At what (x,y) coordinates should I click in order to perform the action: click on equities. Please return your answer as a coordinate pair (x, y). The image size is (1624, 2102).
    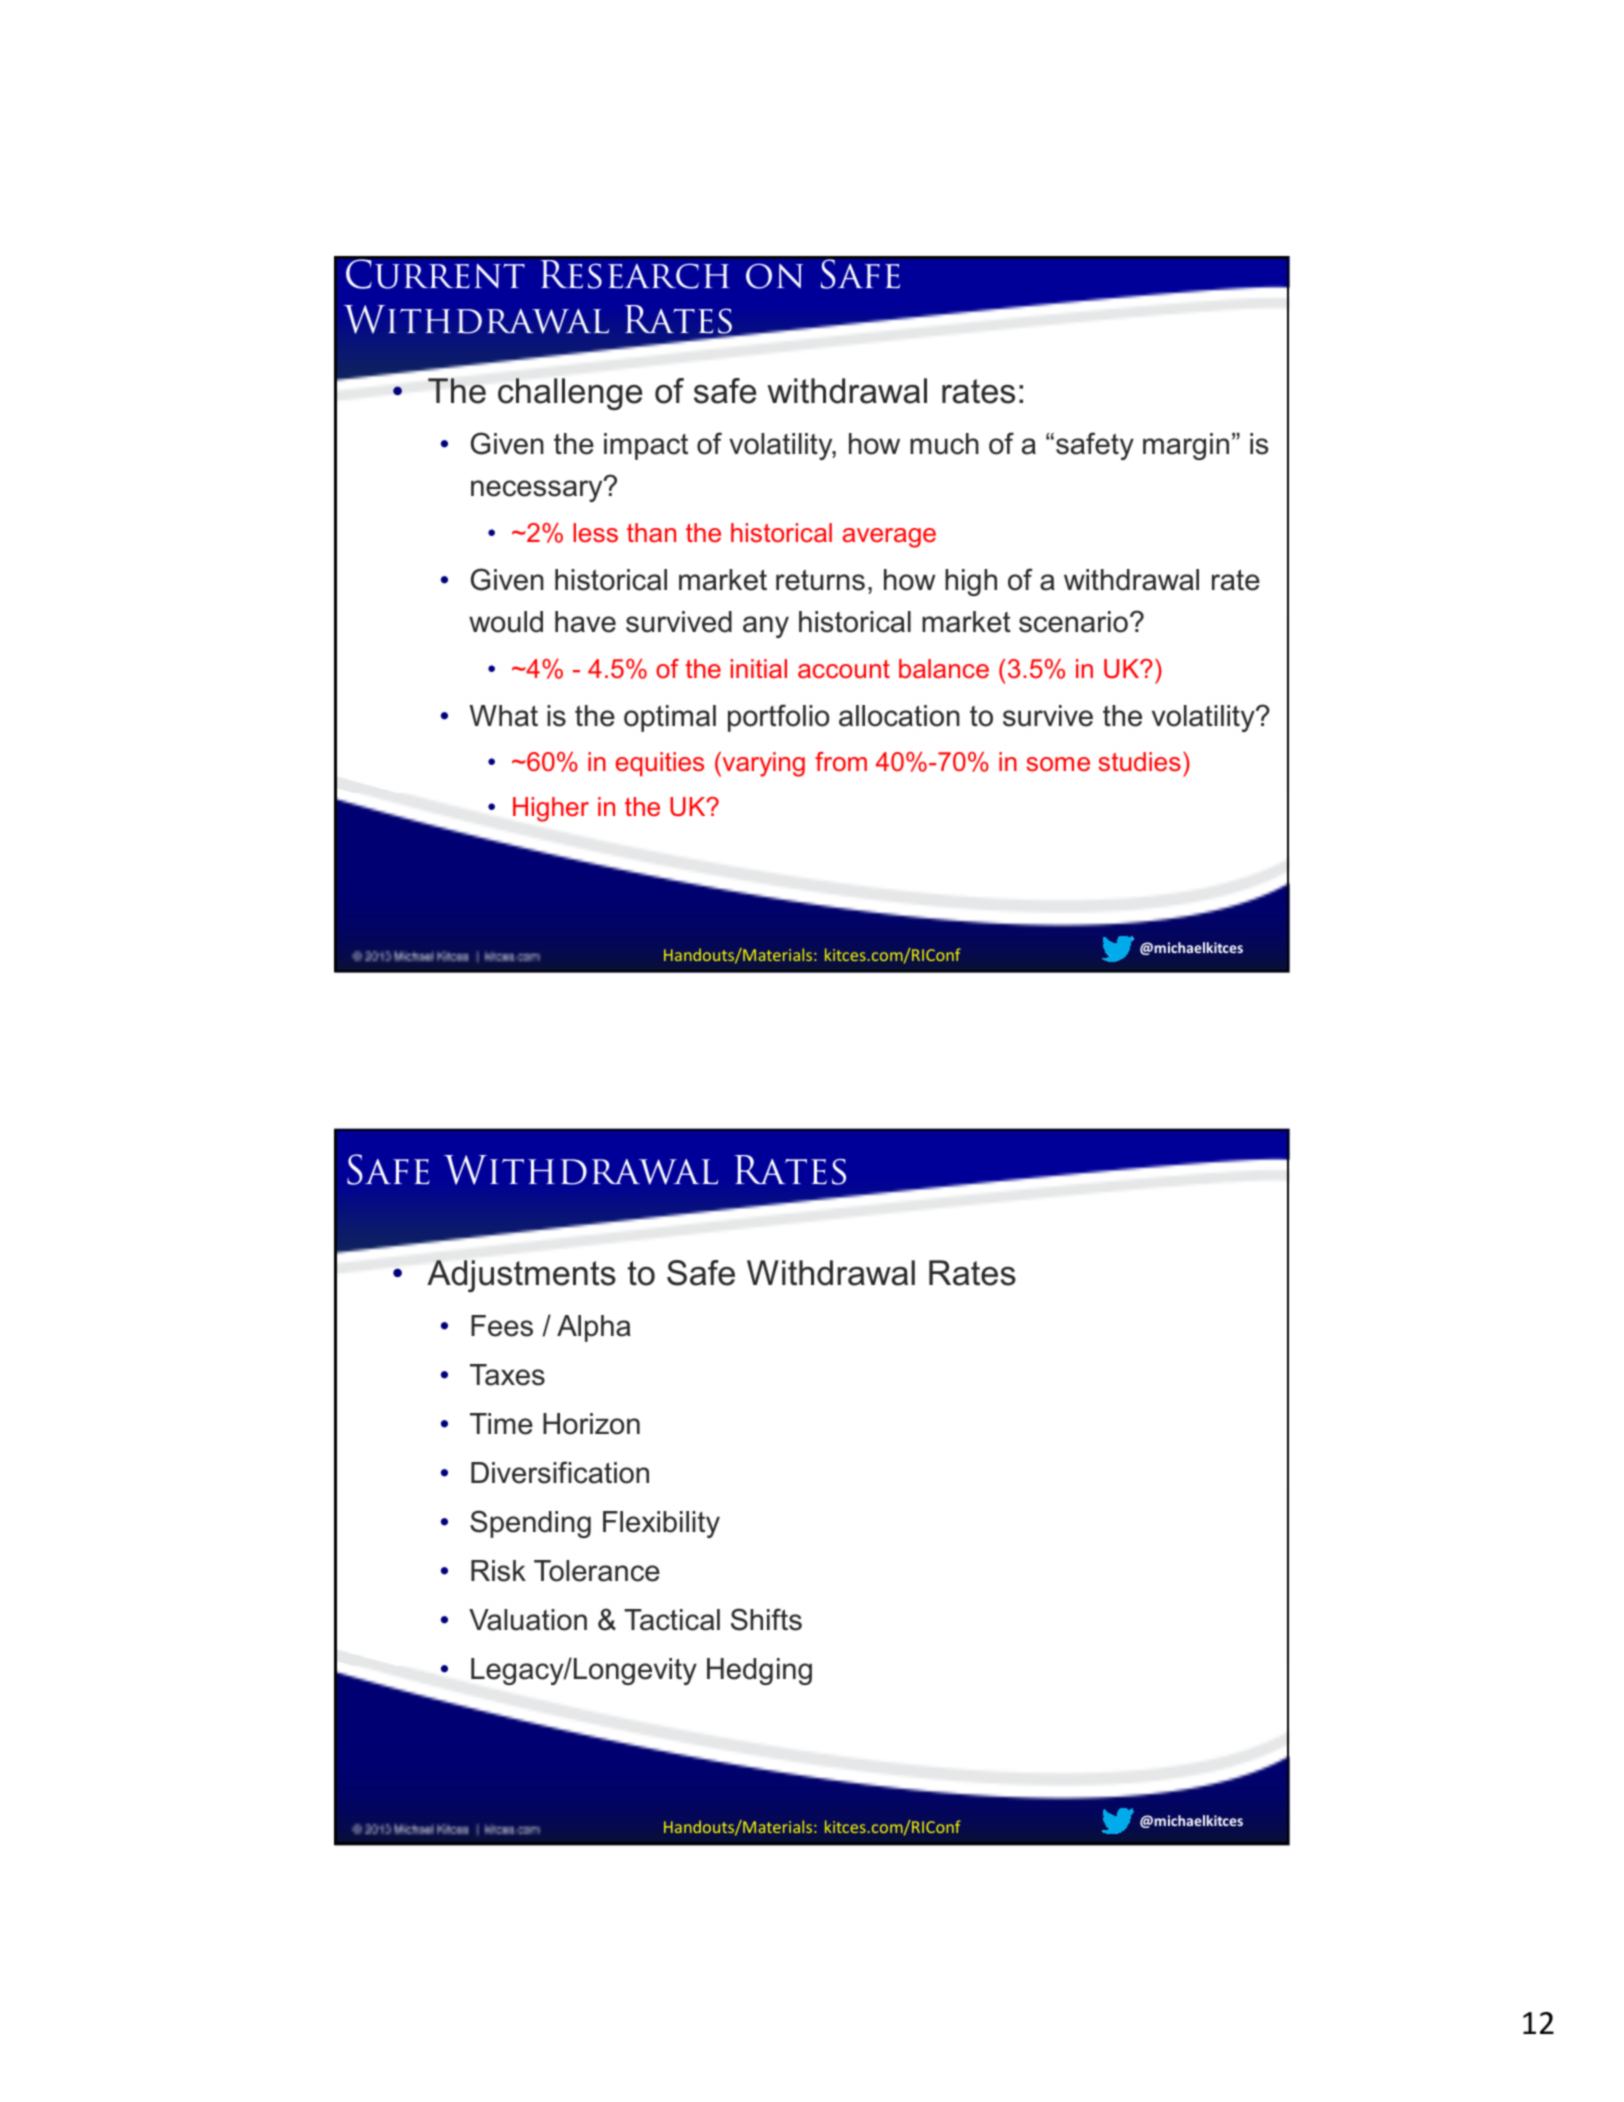
    Looking at the image, I should click on (660, 764).
